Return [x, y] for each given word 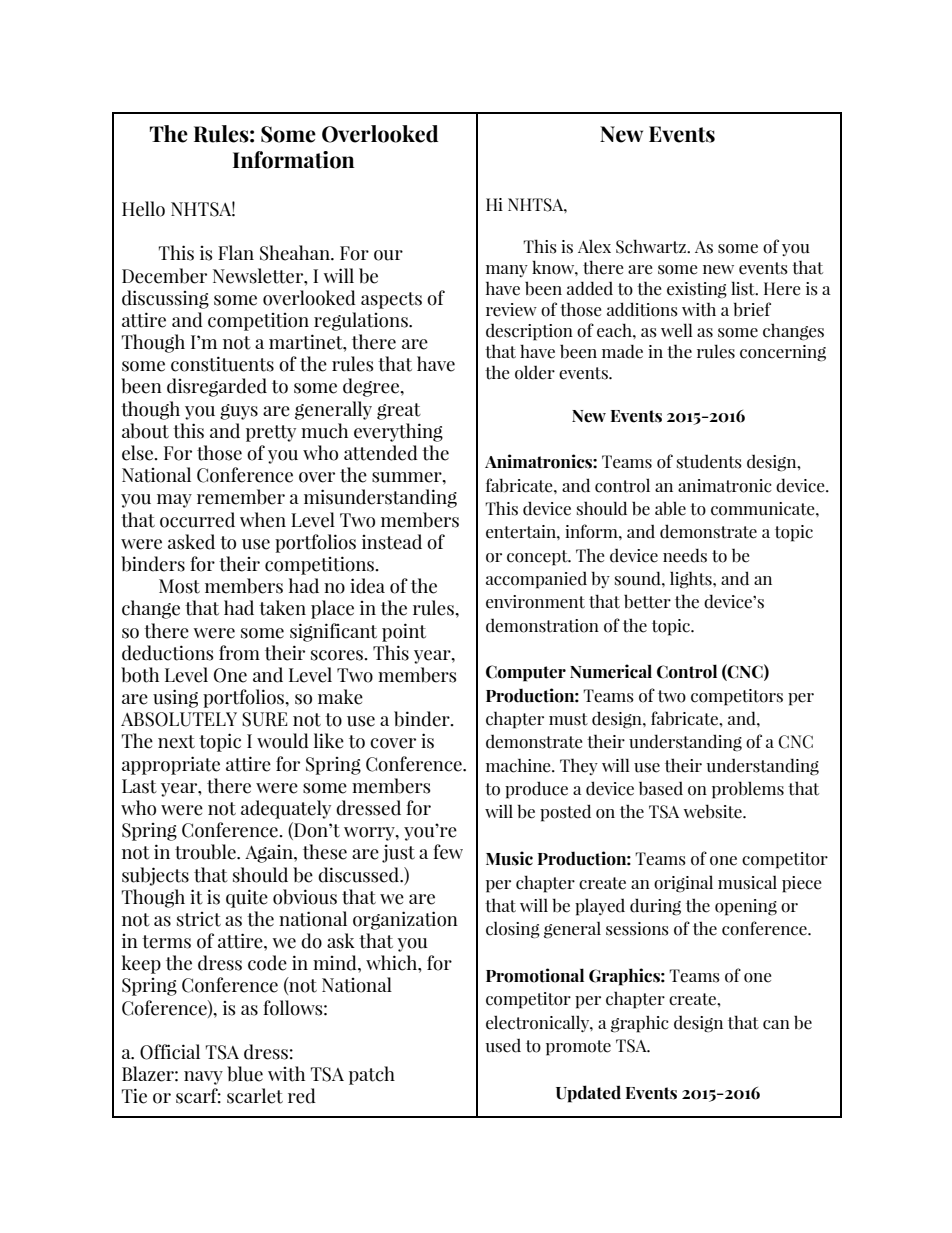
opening [746, 907]
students [709, 462]
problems [748, 790]
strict [199, 919]
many [507, 271]
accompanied [536, 580]
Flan [236, 252]
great [399, 411]
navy [203, 1078]
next [176, 742]
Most [179, 586]
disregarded [217, 387]
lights [692, 580]
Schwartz [652, 246]
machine [519, 765]
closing [513, 930]
